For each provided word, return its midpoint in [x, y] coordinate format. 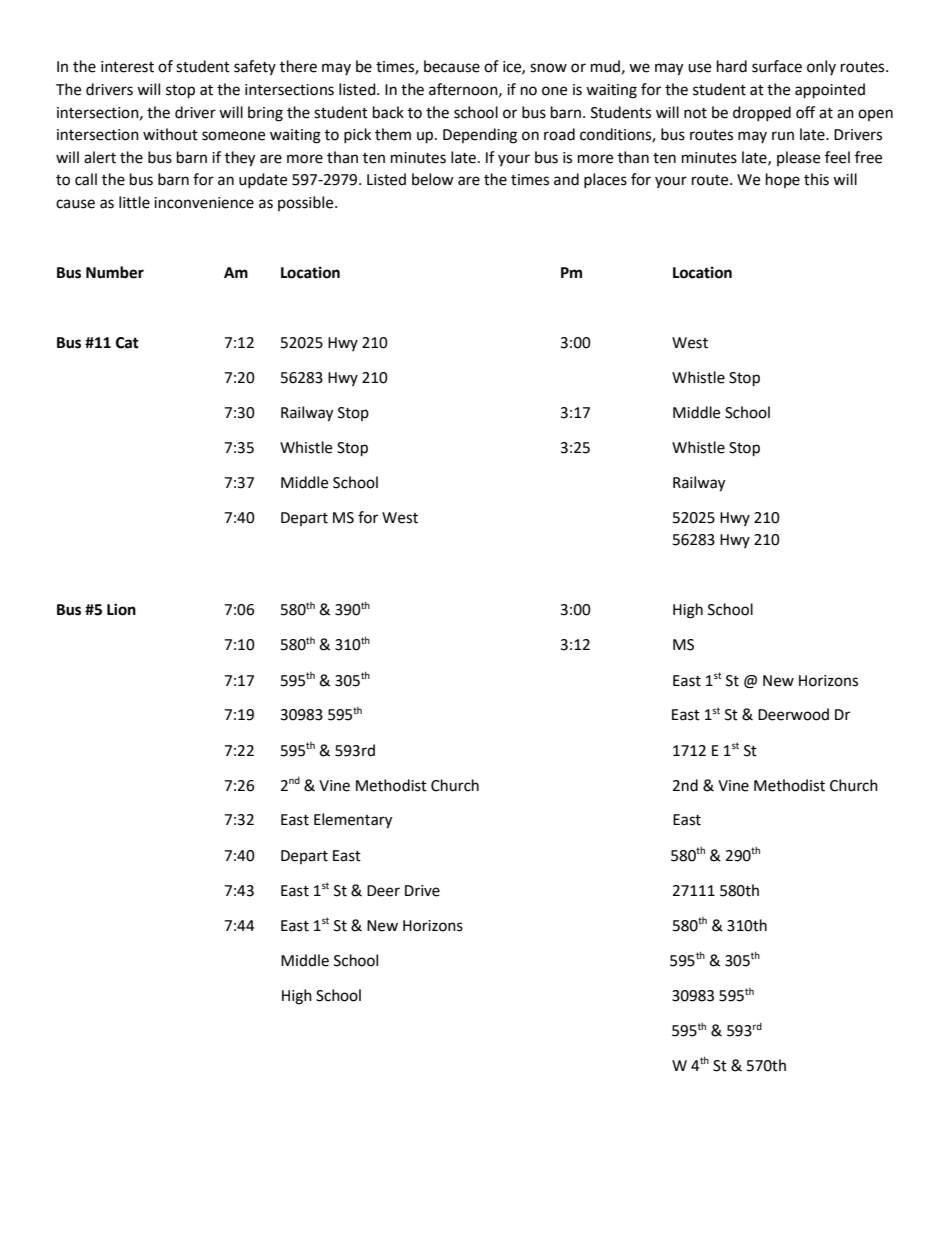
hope [783, 180]
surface [777, 66]
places [605, 180]
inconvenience [204, 203]
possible [307, 203]
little [134, 202]
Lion [121, 609]
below [433, 179]
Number [115, 272]
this [816, 179]
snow [548, 68]
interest [127, 67]
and [566, 179]
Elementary [353, 821]
